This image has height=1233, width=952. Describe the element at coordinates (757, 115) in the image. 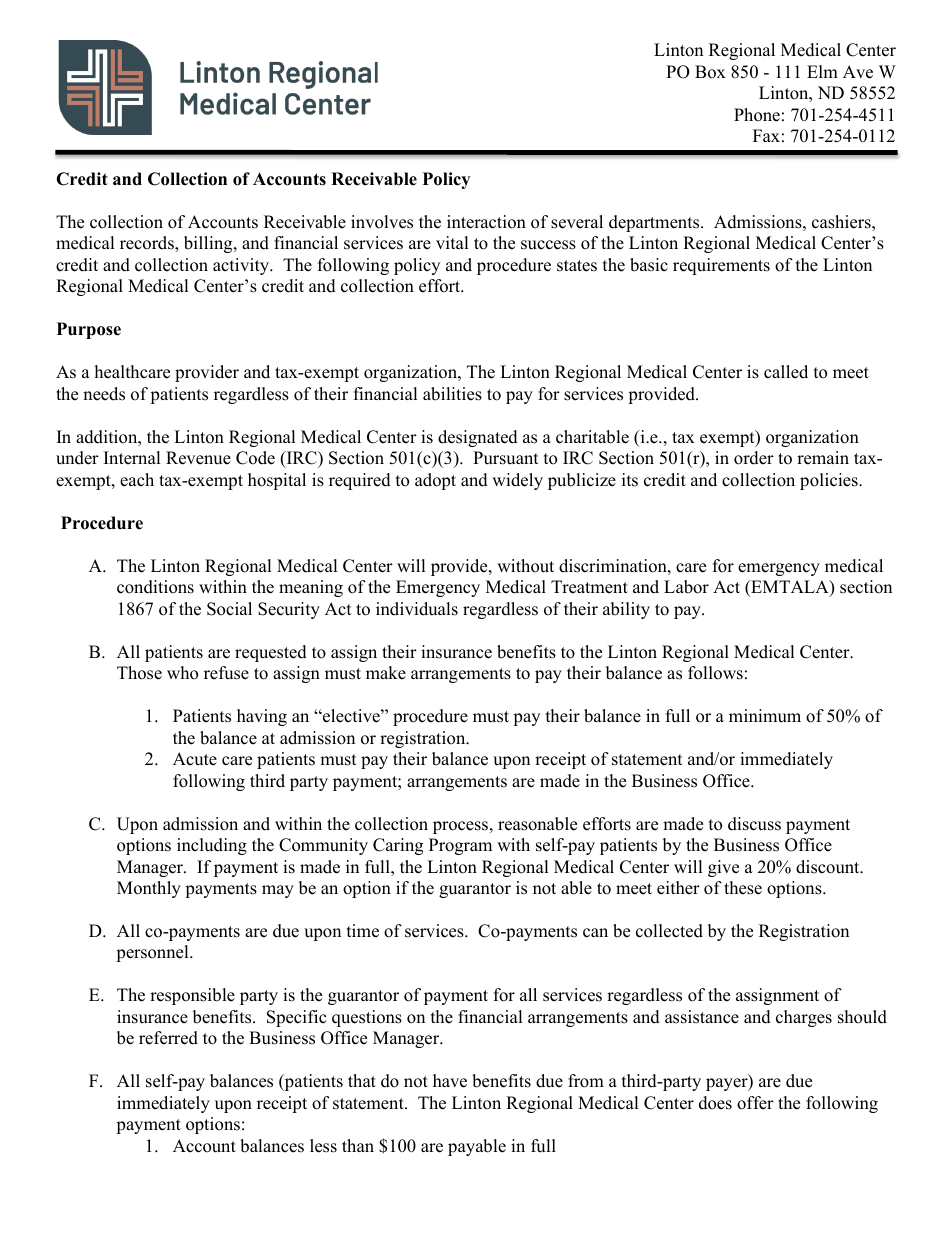

I see `Phone` at that location.
